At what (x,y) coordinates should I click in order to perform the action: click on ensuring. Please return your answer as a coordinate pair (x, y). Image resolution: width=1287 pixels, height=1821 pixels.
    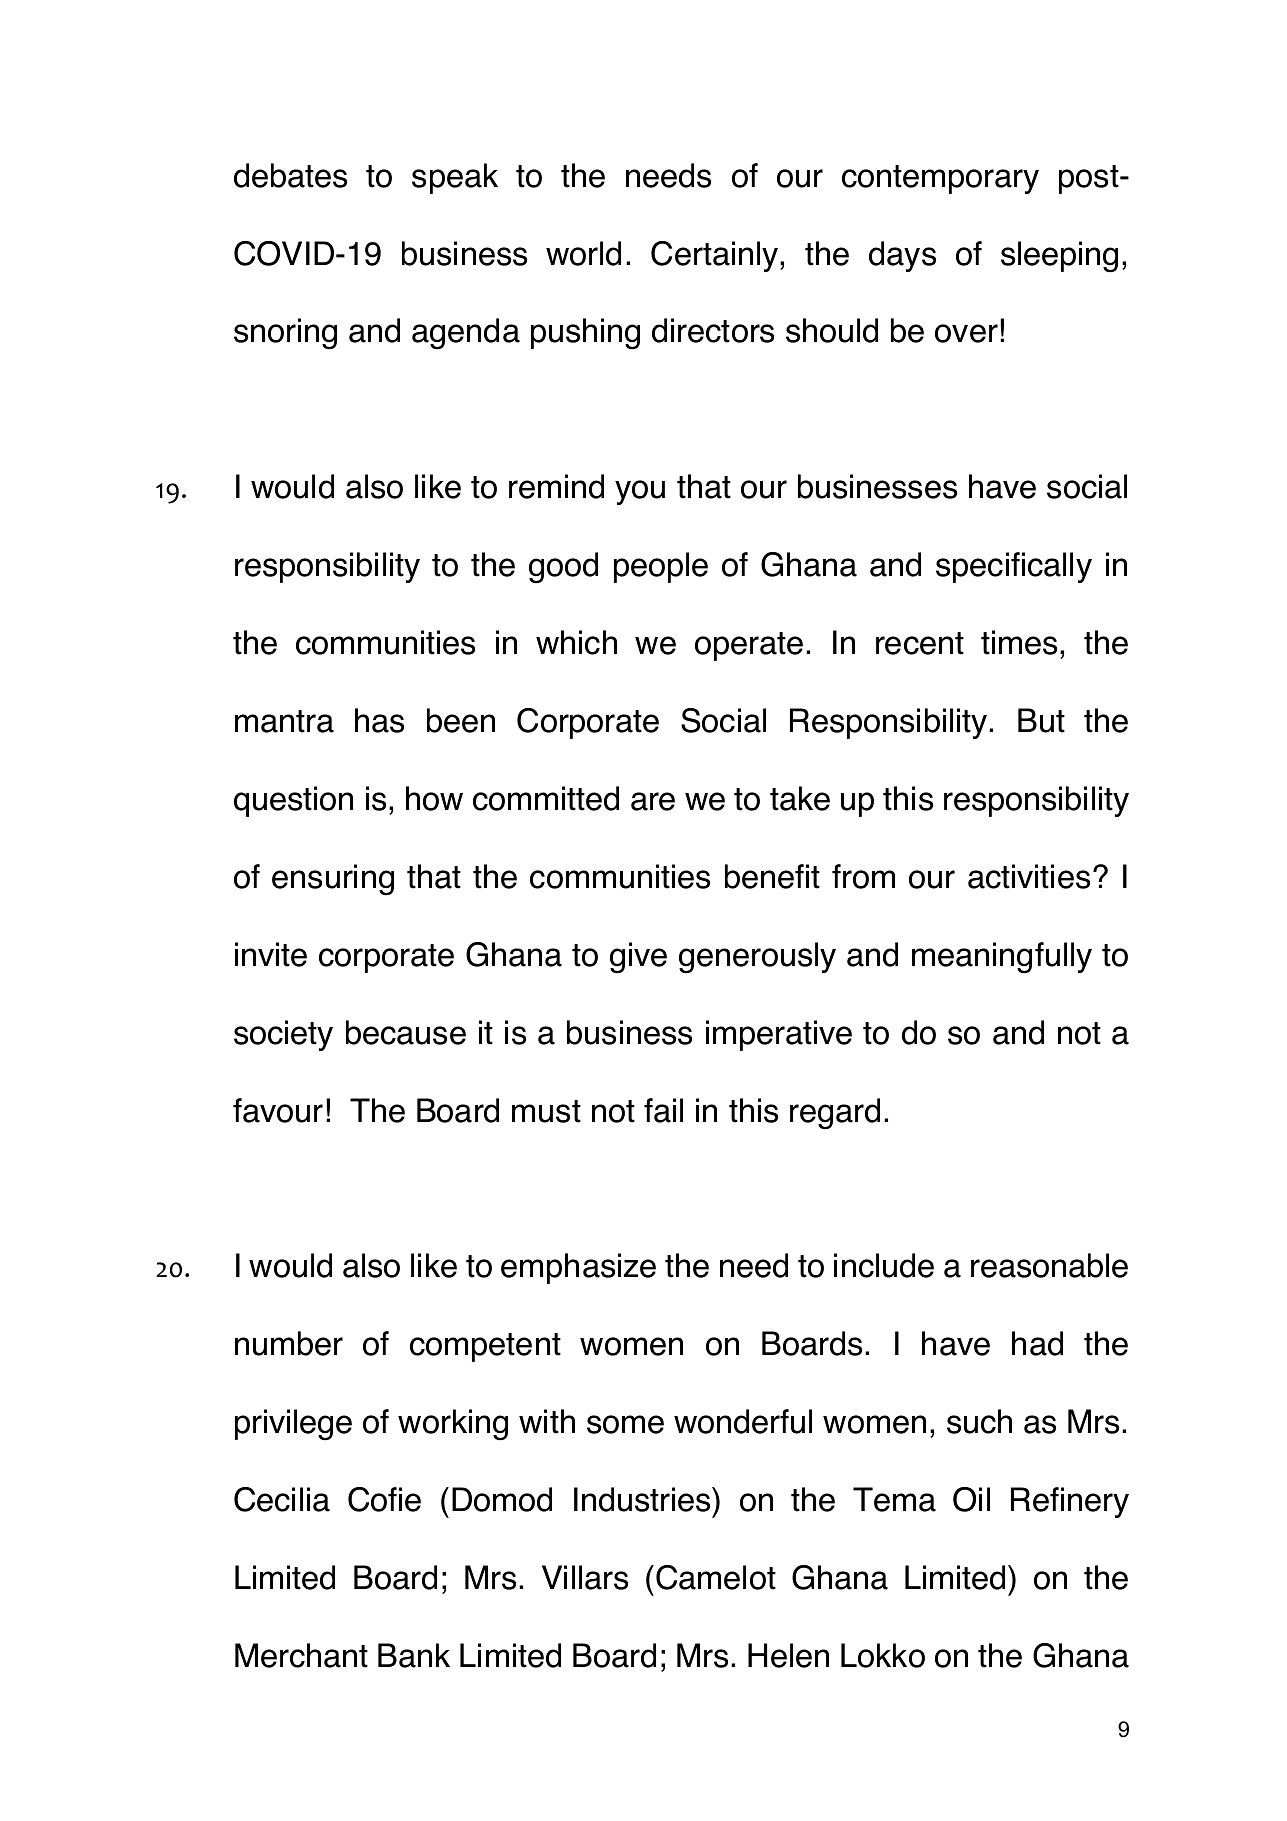
    Looking at the image, I should click on (333, 880).
